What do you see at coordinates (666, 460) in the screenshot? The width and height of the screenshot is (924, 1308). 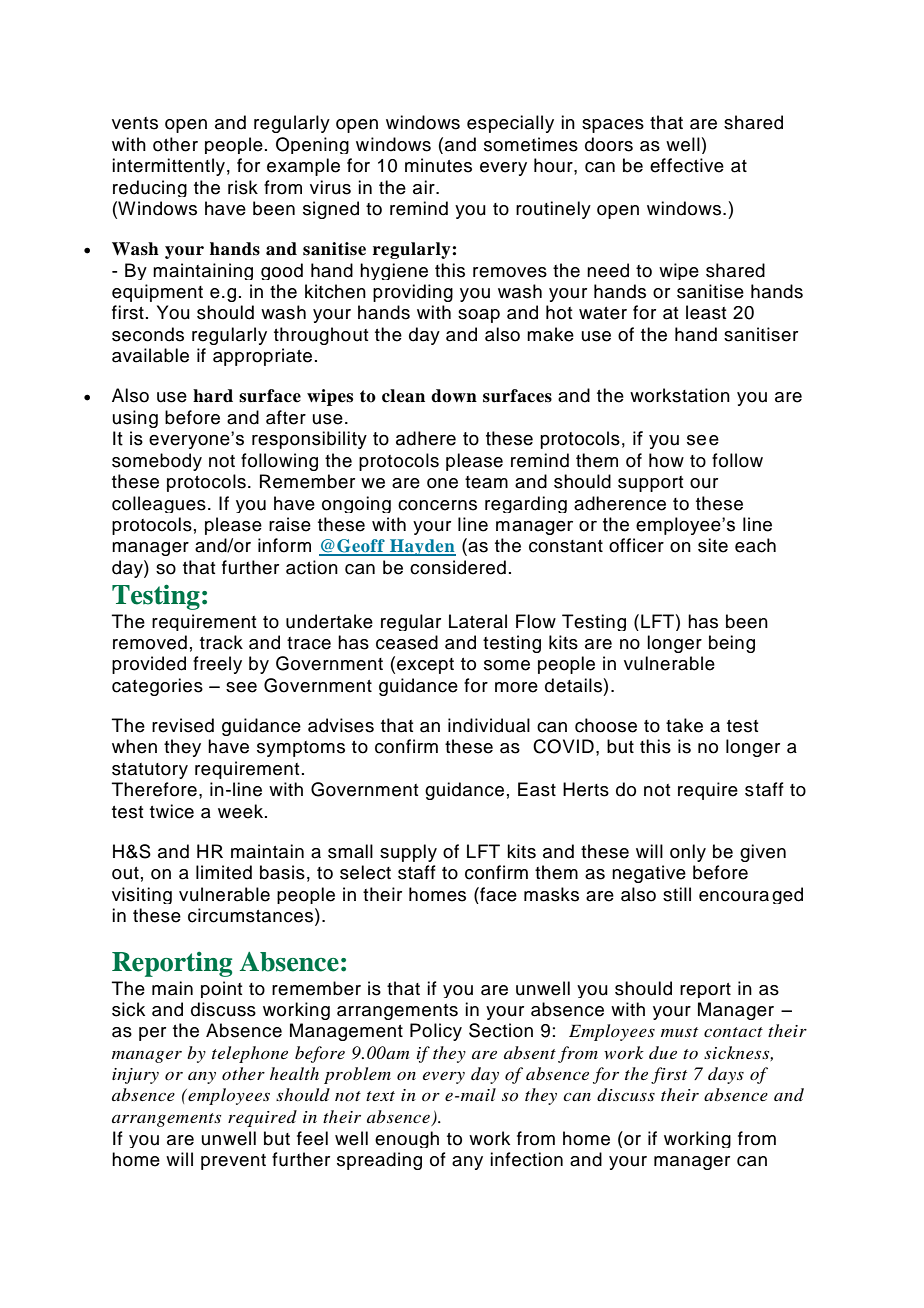 I see `how` at bounding box center [666, 460].
